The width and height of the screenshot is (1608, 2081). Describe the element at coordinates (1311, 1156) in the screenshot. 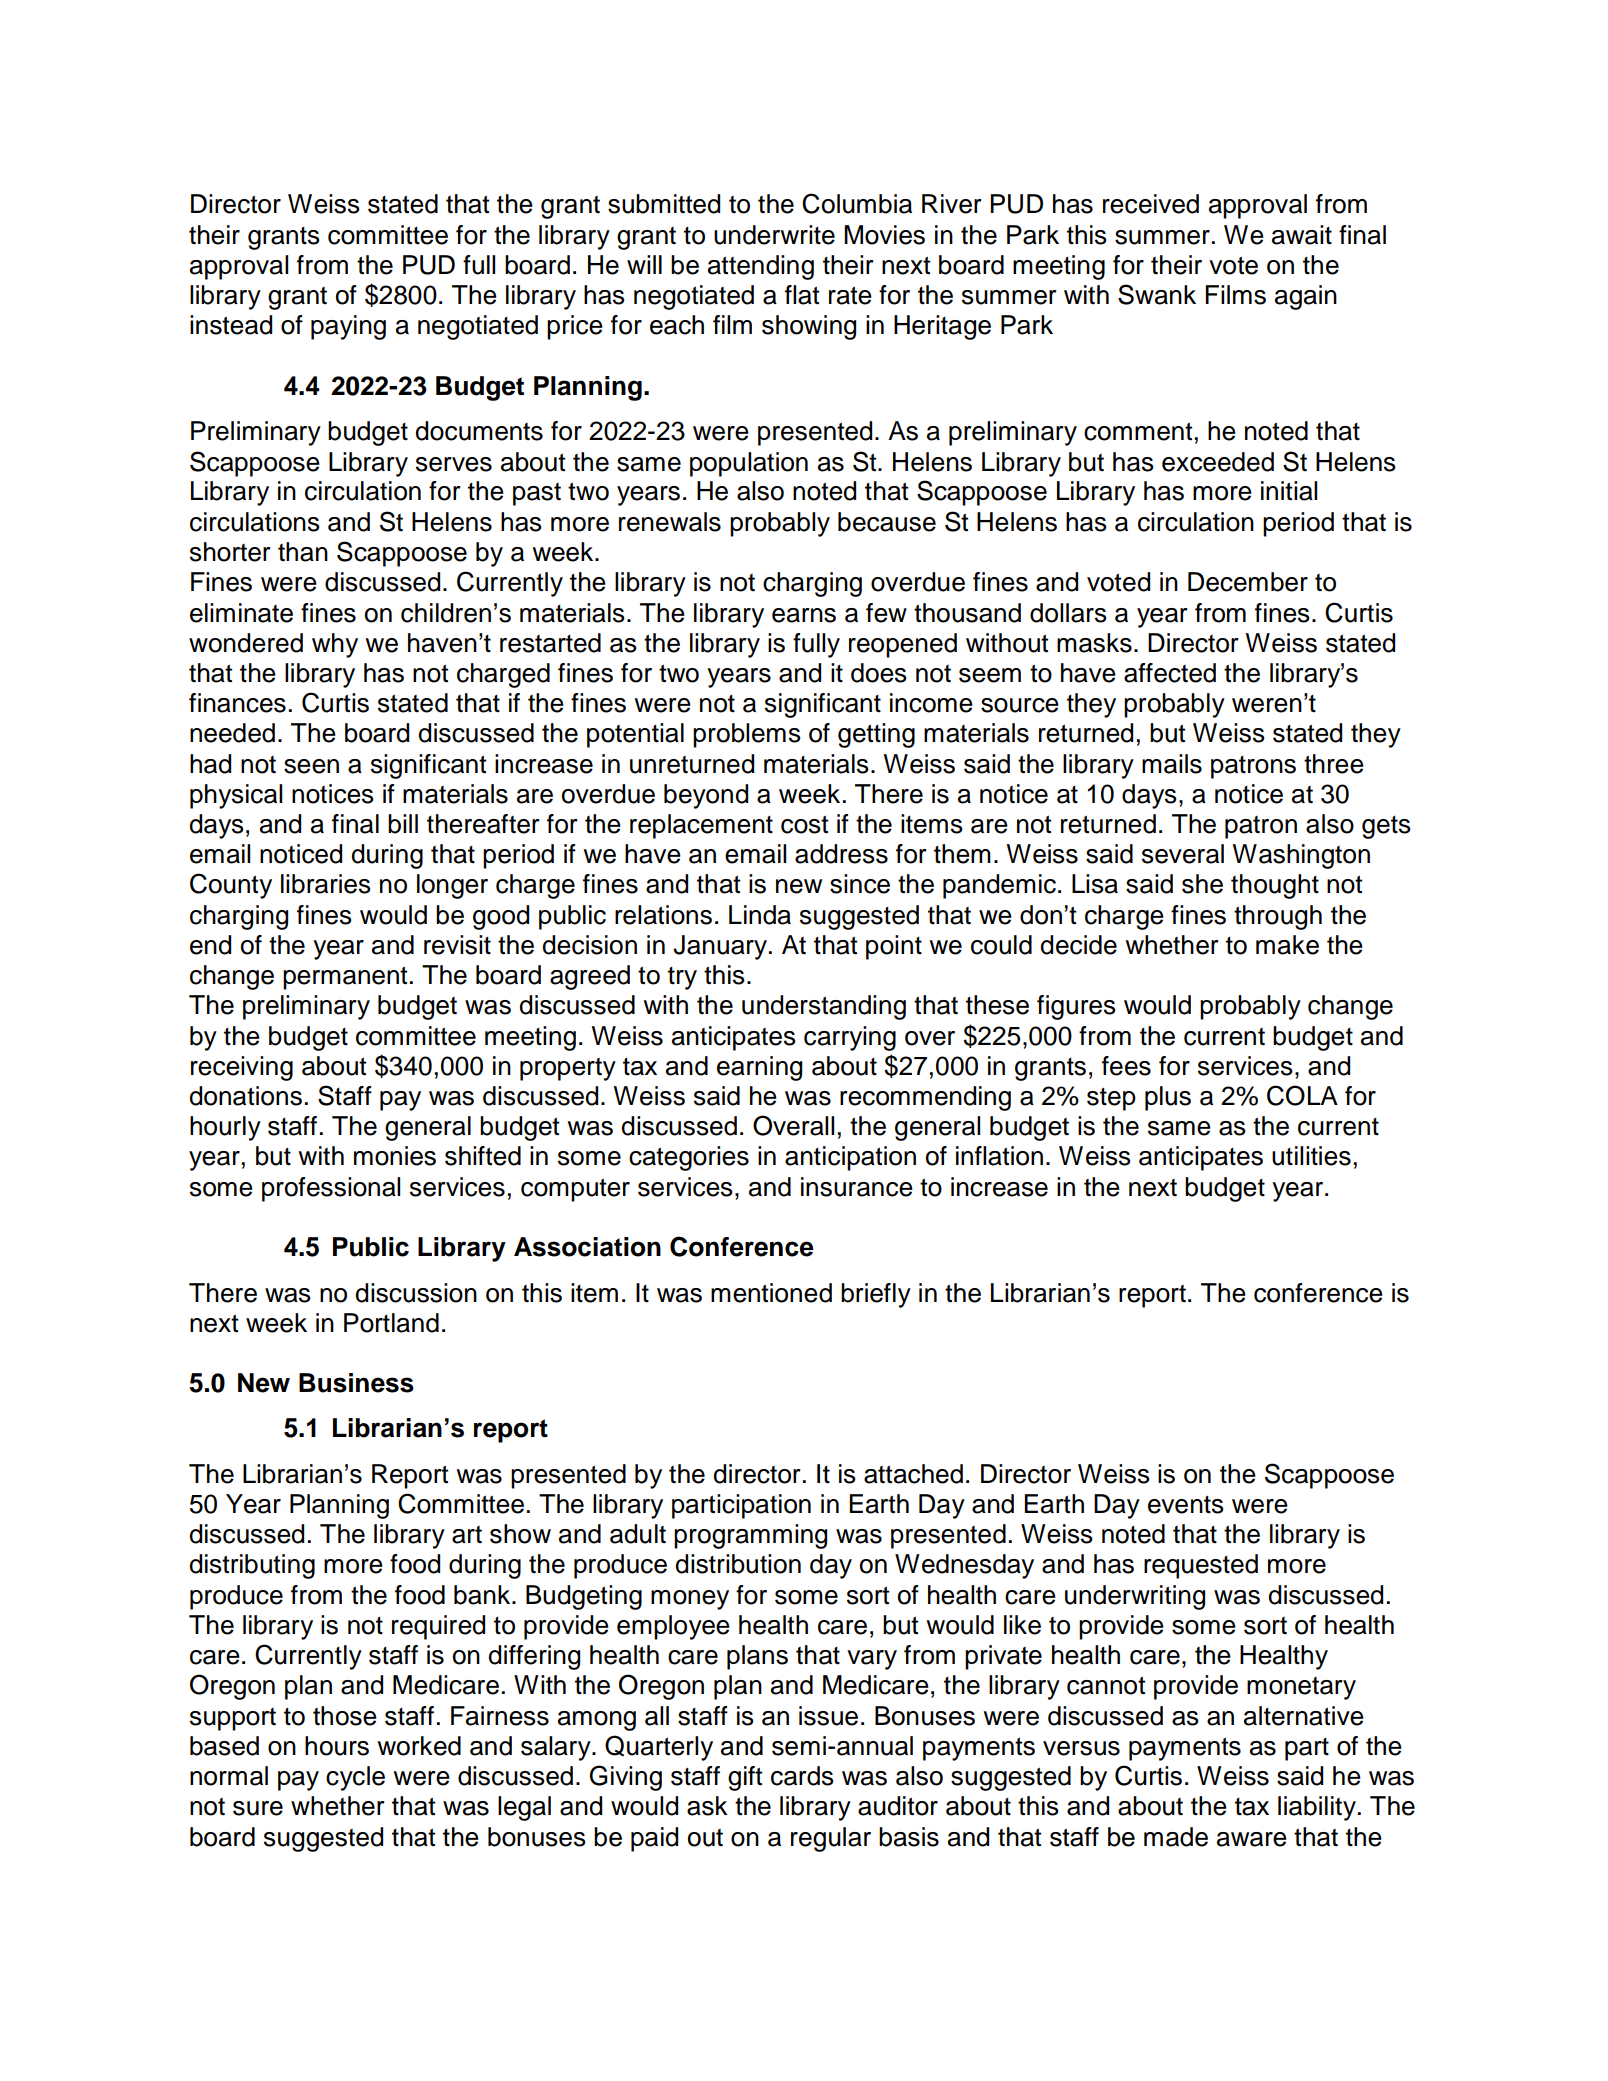

I see `utilities` at that location.
